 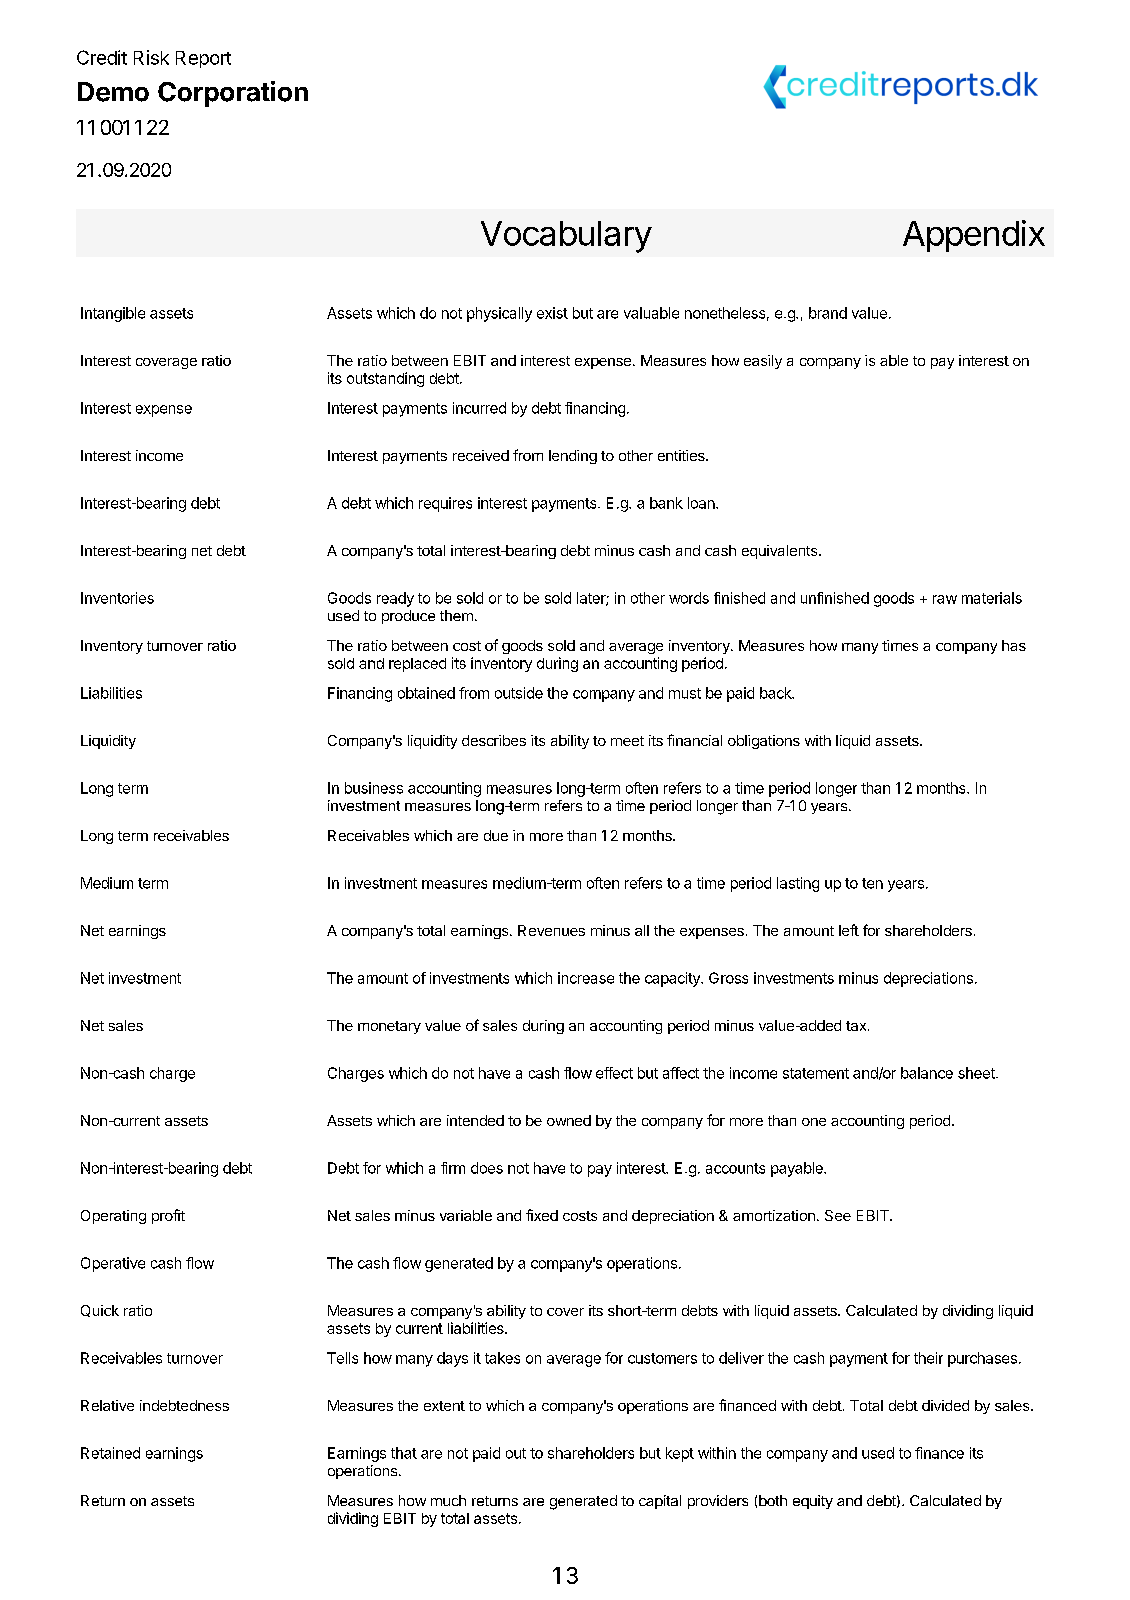 I want to click on Vocabulary, so click(x=566, y=237).
